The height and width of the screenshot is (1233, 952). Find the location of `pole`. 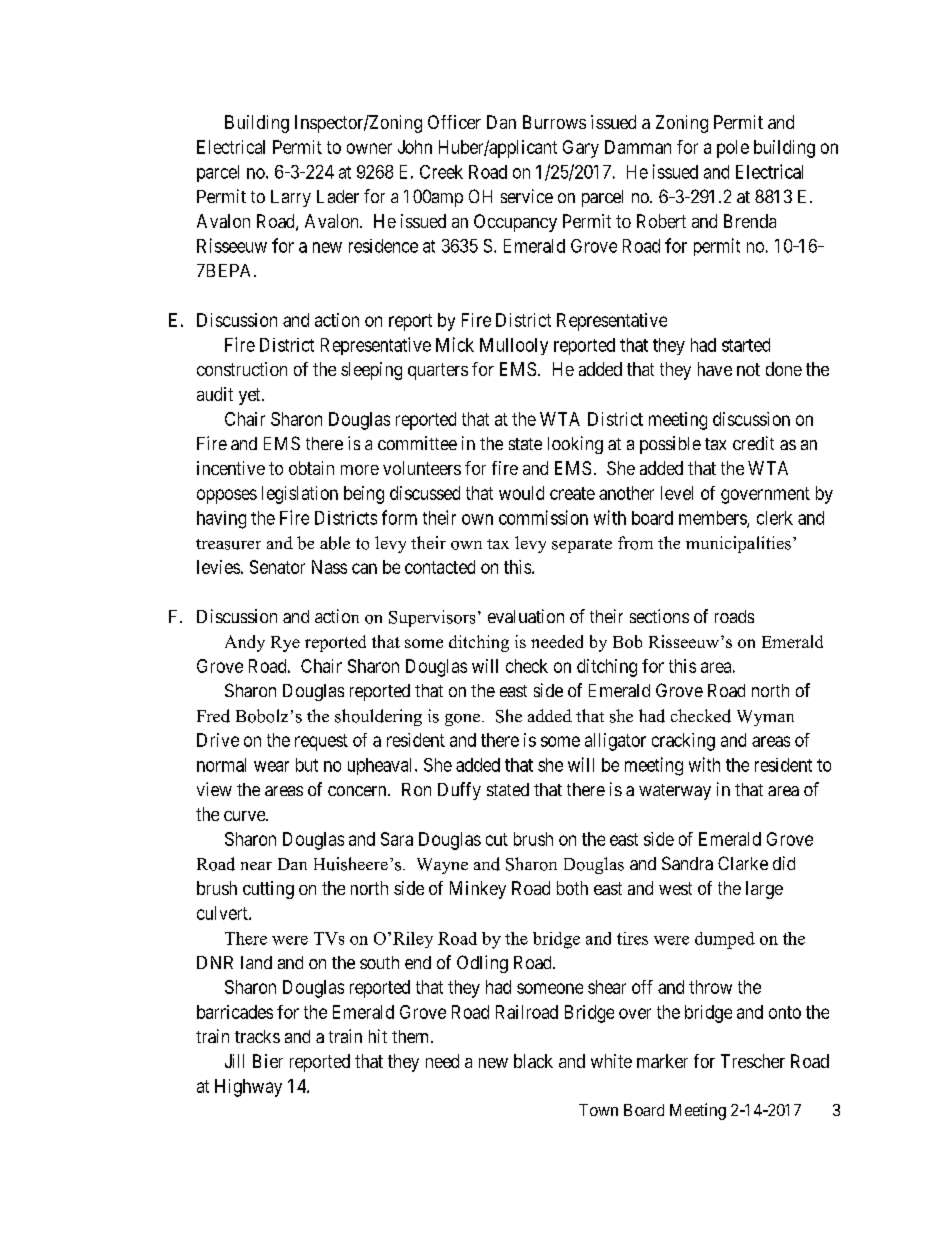

pole is located at coordinates (733, 149).
